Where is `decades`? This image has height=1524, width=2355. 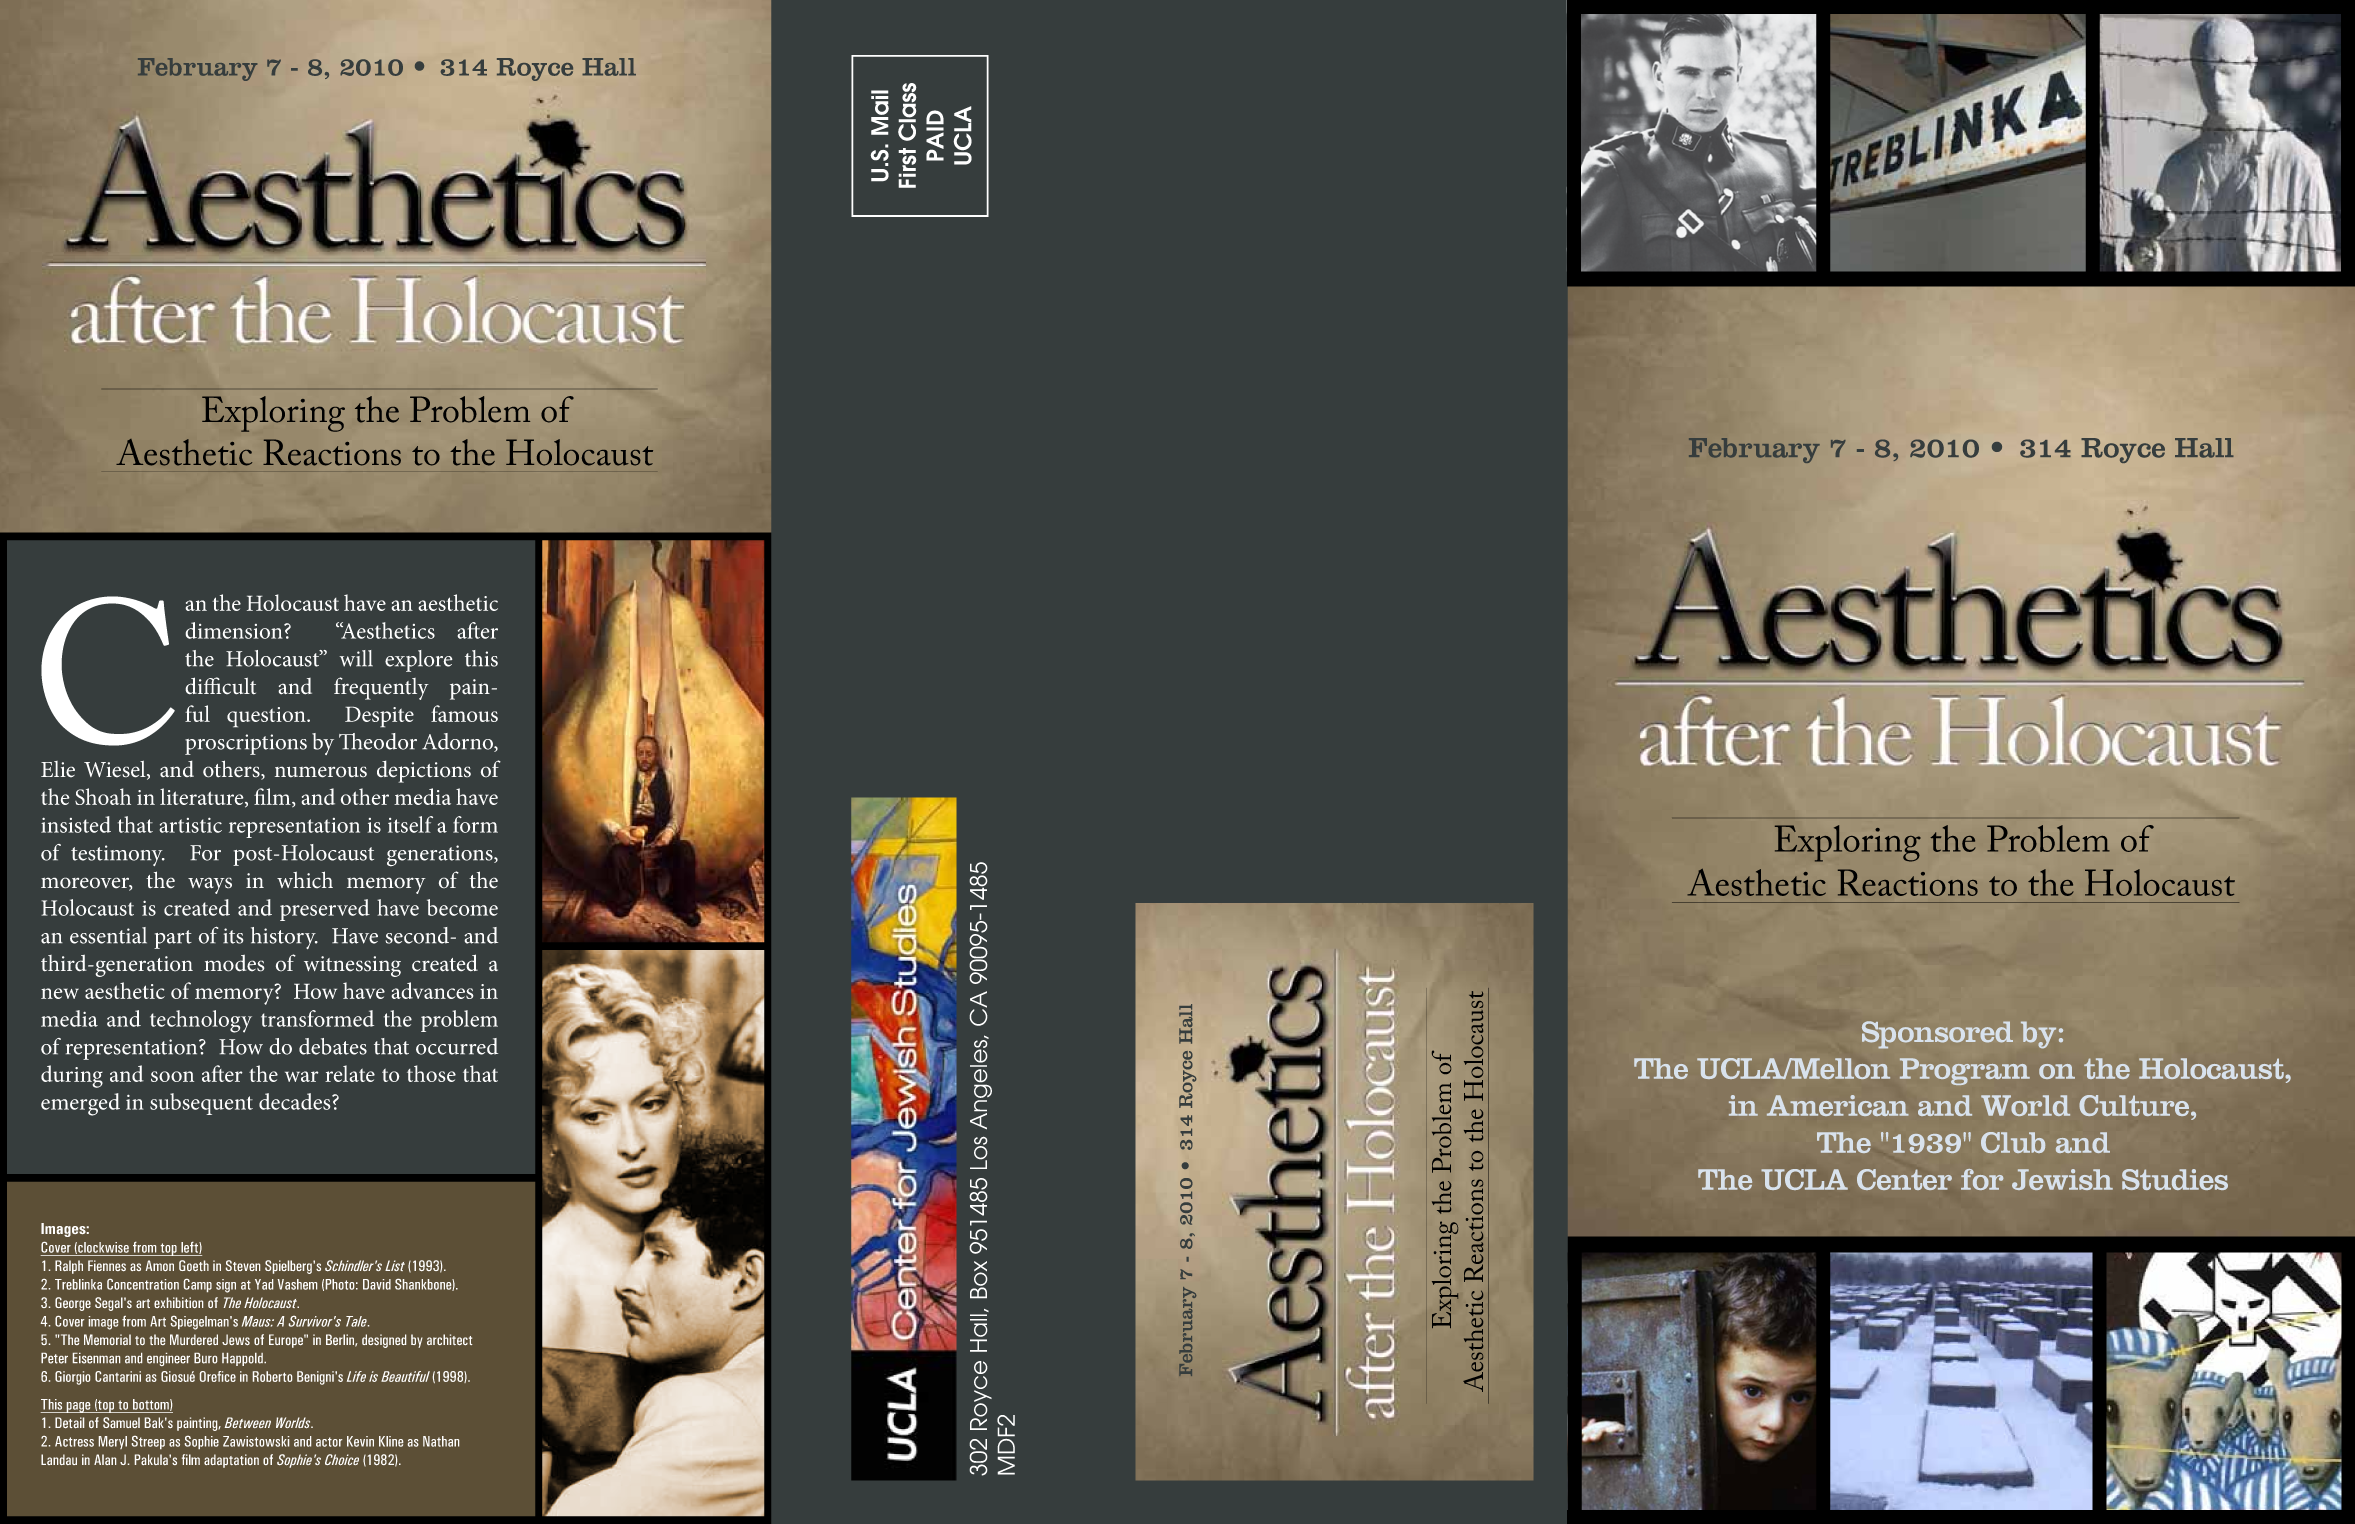
decades is located at coordinates (296, 1101).
